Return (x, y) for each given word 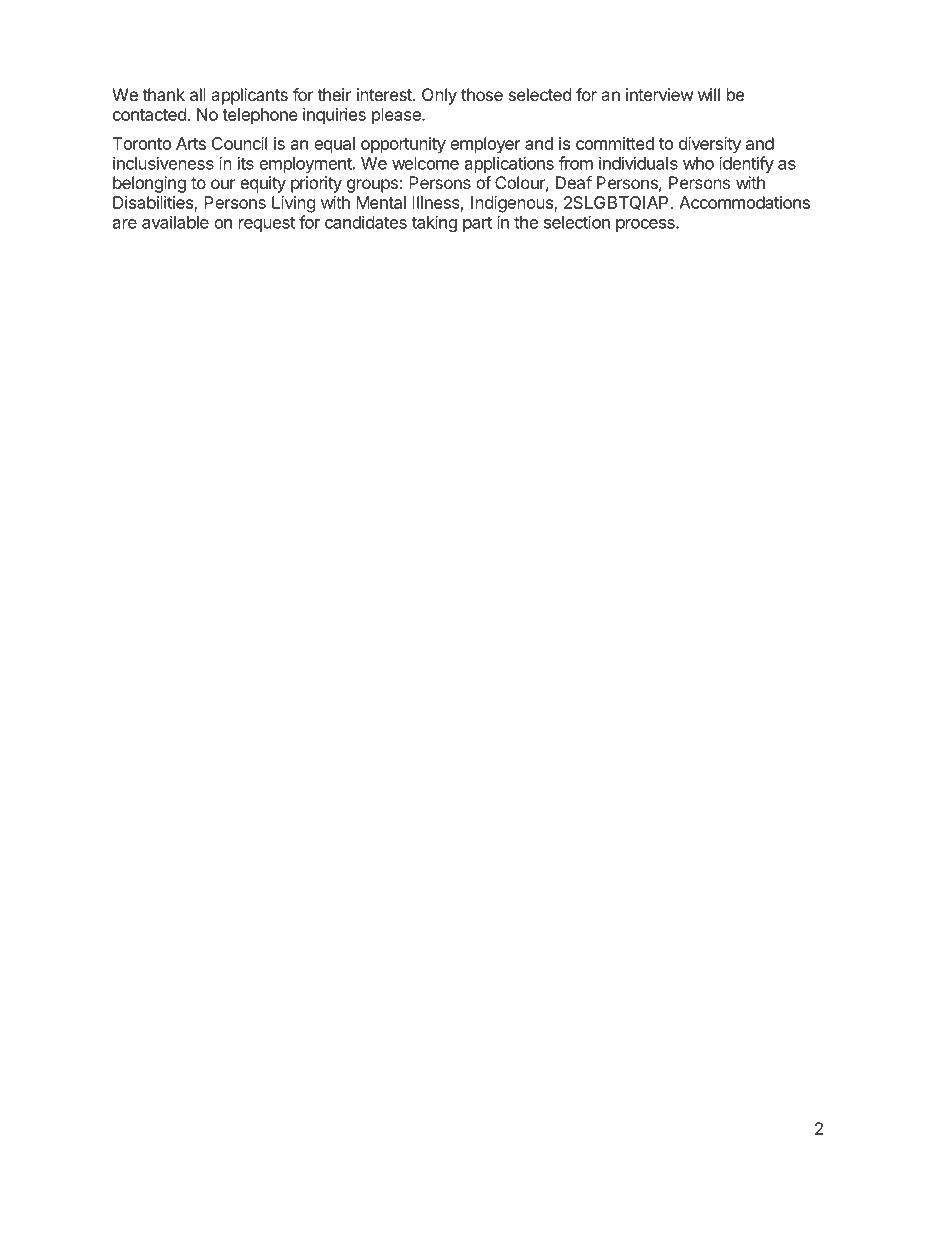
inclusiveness (163, 163)
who (698, 163)
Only (439, 96)
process (646, 225)
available (175, 222)
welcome (425, 163)
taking (434, 223)
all (198, 94)
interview (660, 94)
